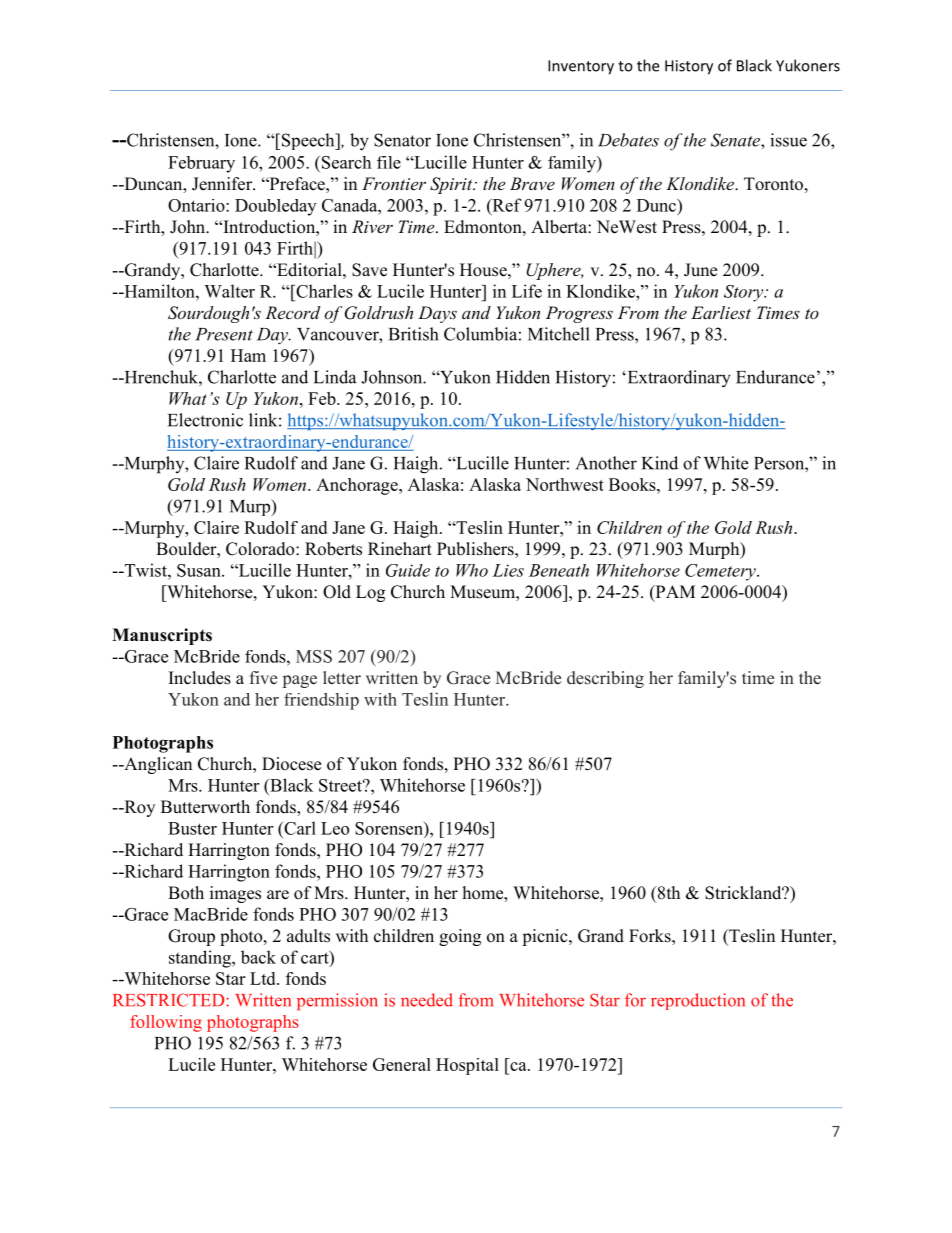 Image resolution: width=952 pixels, height=1233 pixels. Describe the element at coordinates (788, 140) in the screenshot. I see `issue` at that location.
